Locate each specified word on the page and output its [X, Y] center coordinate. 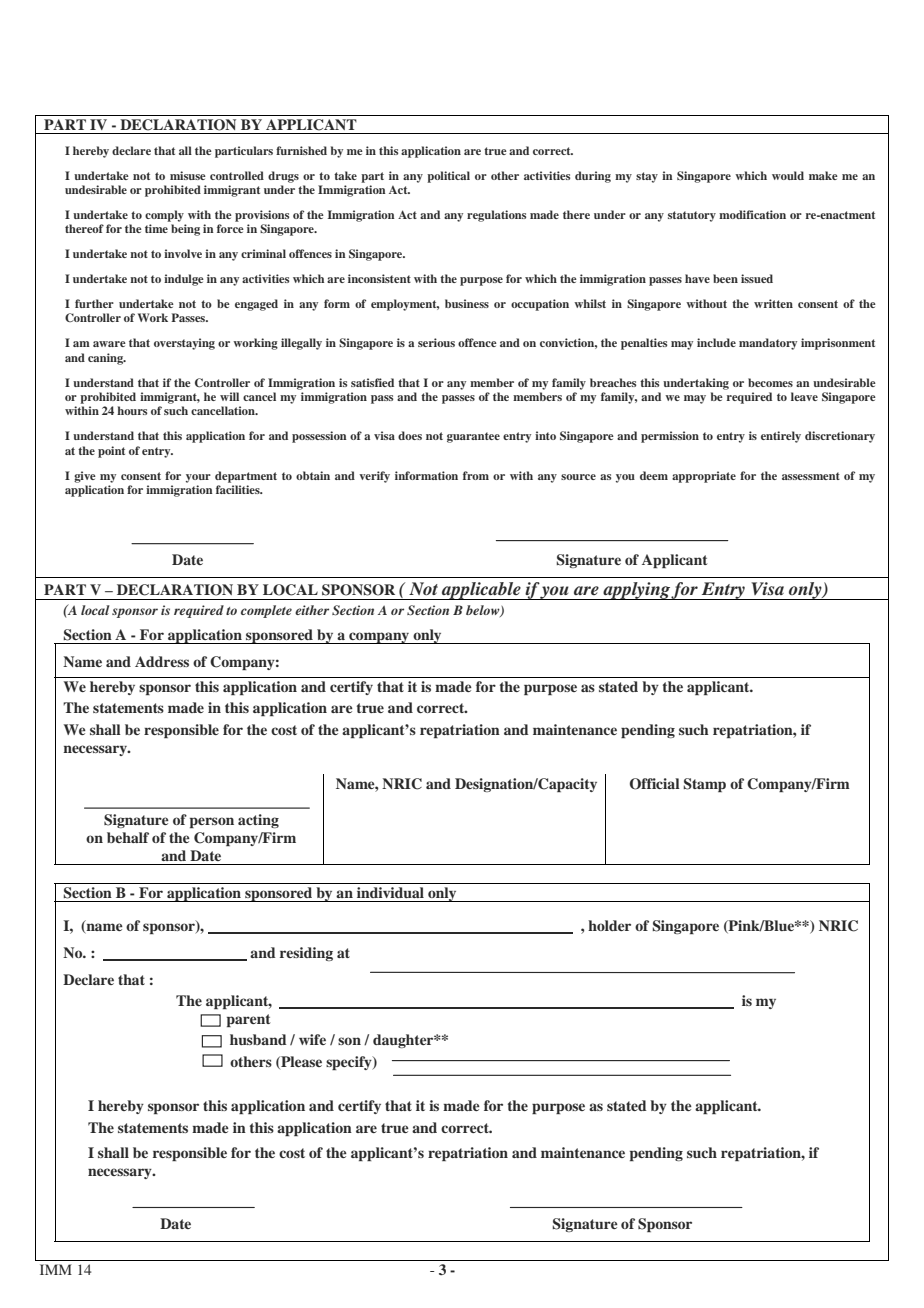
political [448, 177]
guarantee [473, 437]
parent [249, 1020]
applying [636, 591]
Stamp [704, 785]
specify [350, 1063]
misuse [188, 175]
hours [132, 410]
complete [266, 611]
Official [655, 784]
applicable [481, 591]
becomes [770, 382]
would [788, 175]
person [212, 822]
